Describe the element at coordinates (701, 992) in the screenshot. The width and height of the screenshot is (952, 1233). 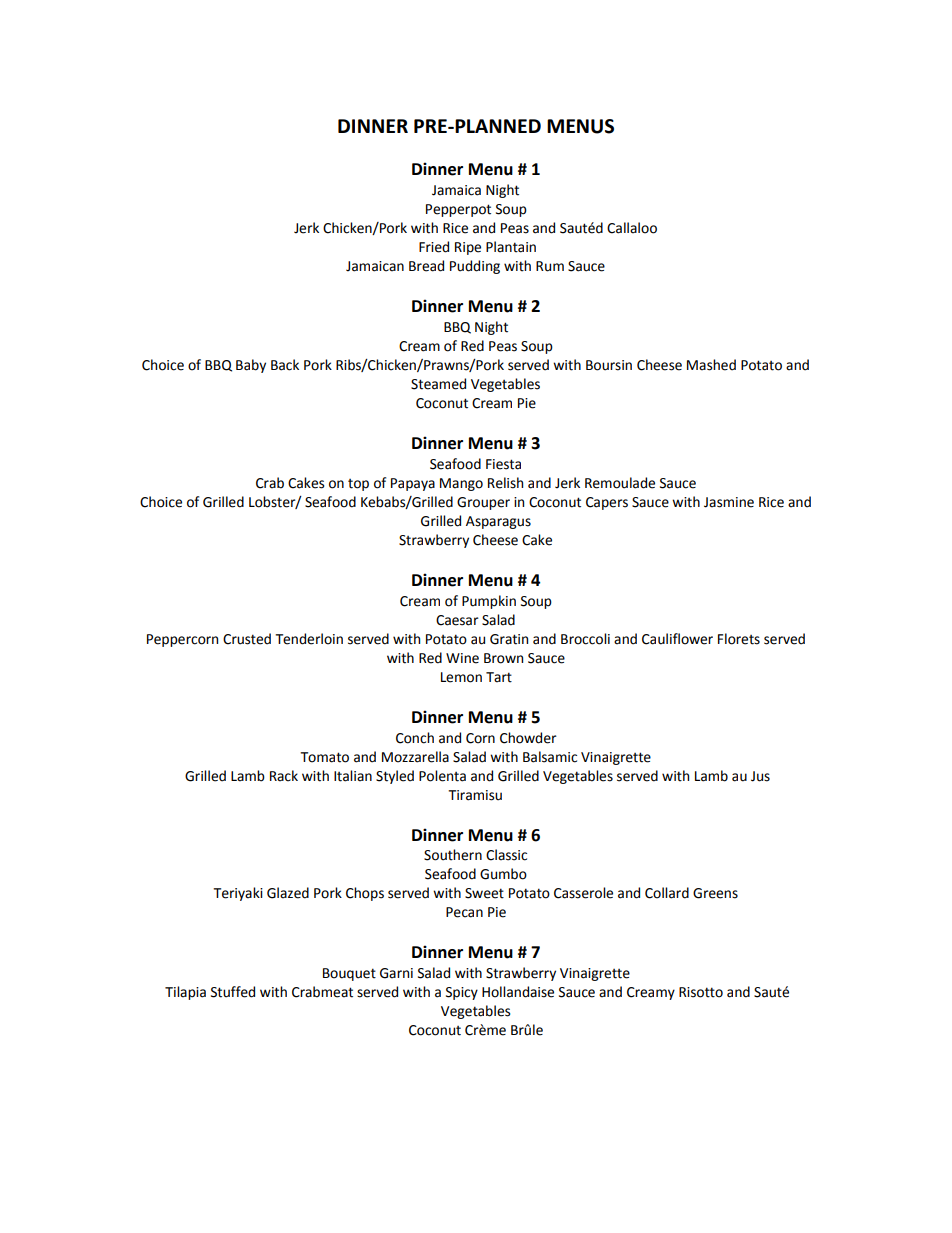
I see `Risotto` at that location.
